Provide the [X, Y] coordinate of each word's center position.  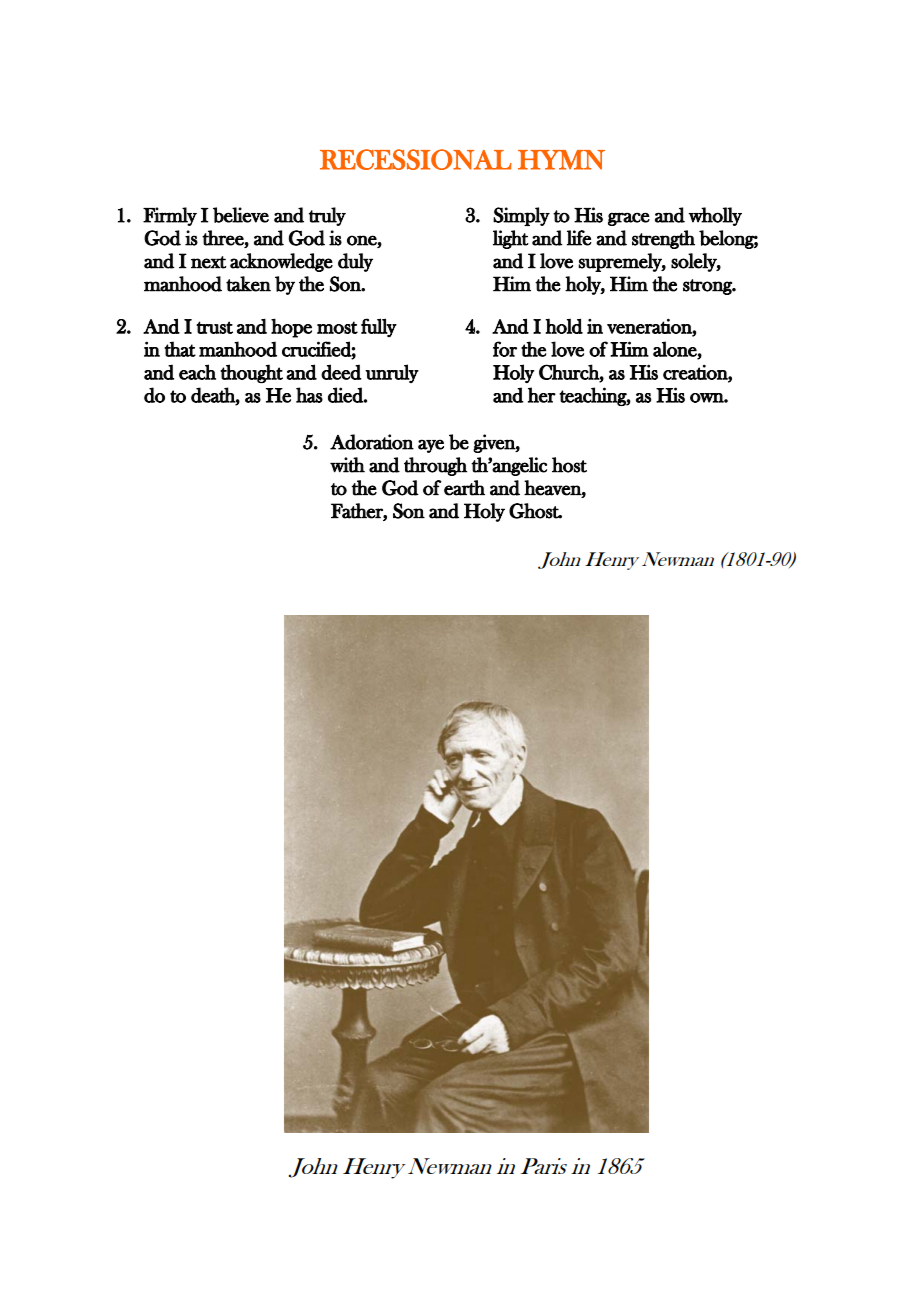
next [208, 262]
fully [379, 327]
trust [214, 327]
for [505, 349]
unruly [392, 373]
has [309, 395]
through [435, 466]
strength [663, 239]
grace [629, 219]
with [347, 465]
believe [241, 215]
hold [564, 326]
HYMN [561, 160]
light [511, 239]
